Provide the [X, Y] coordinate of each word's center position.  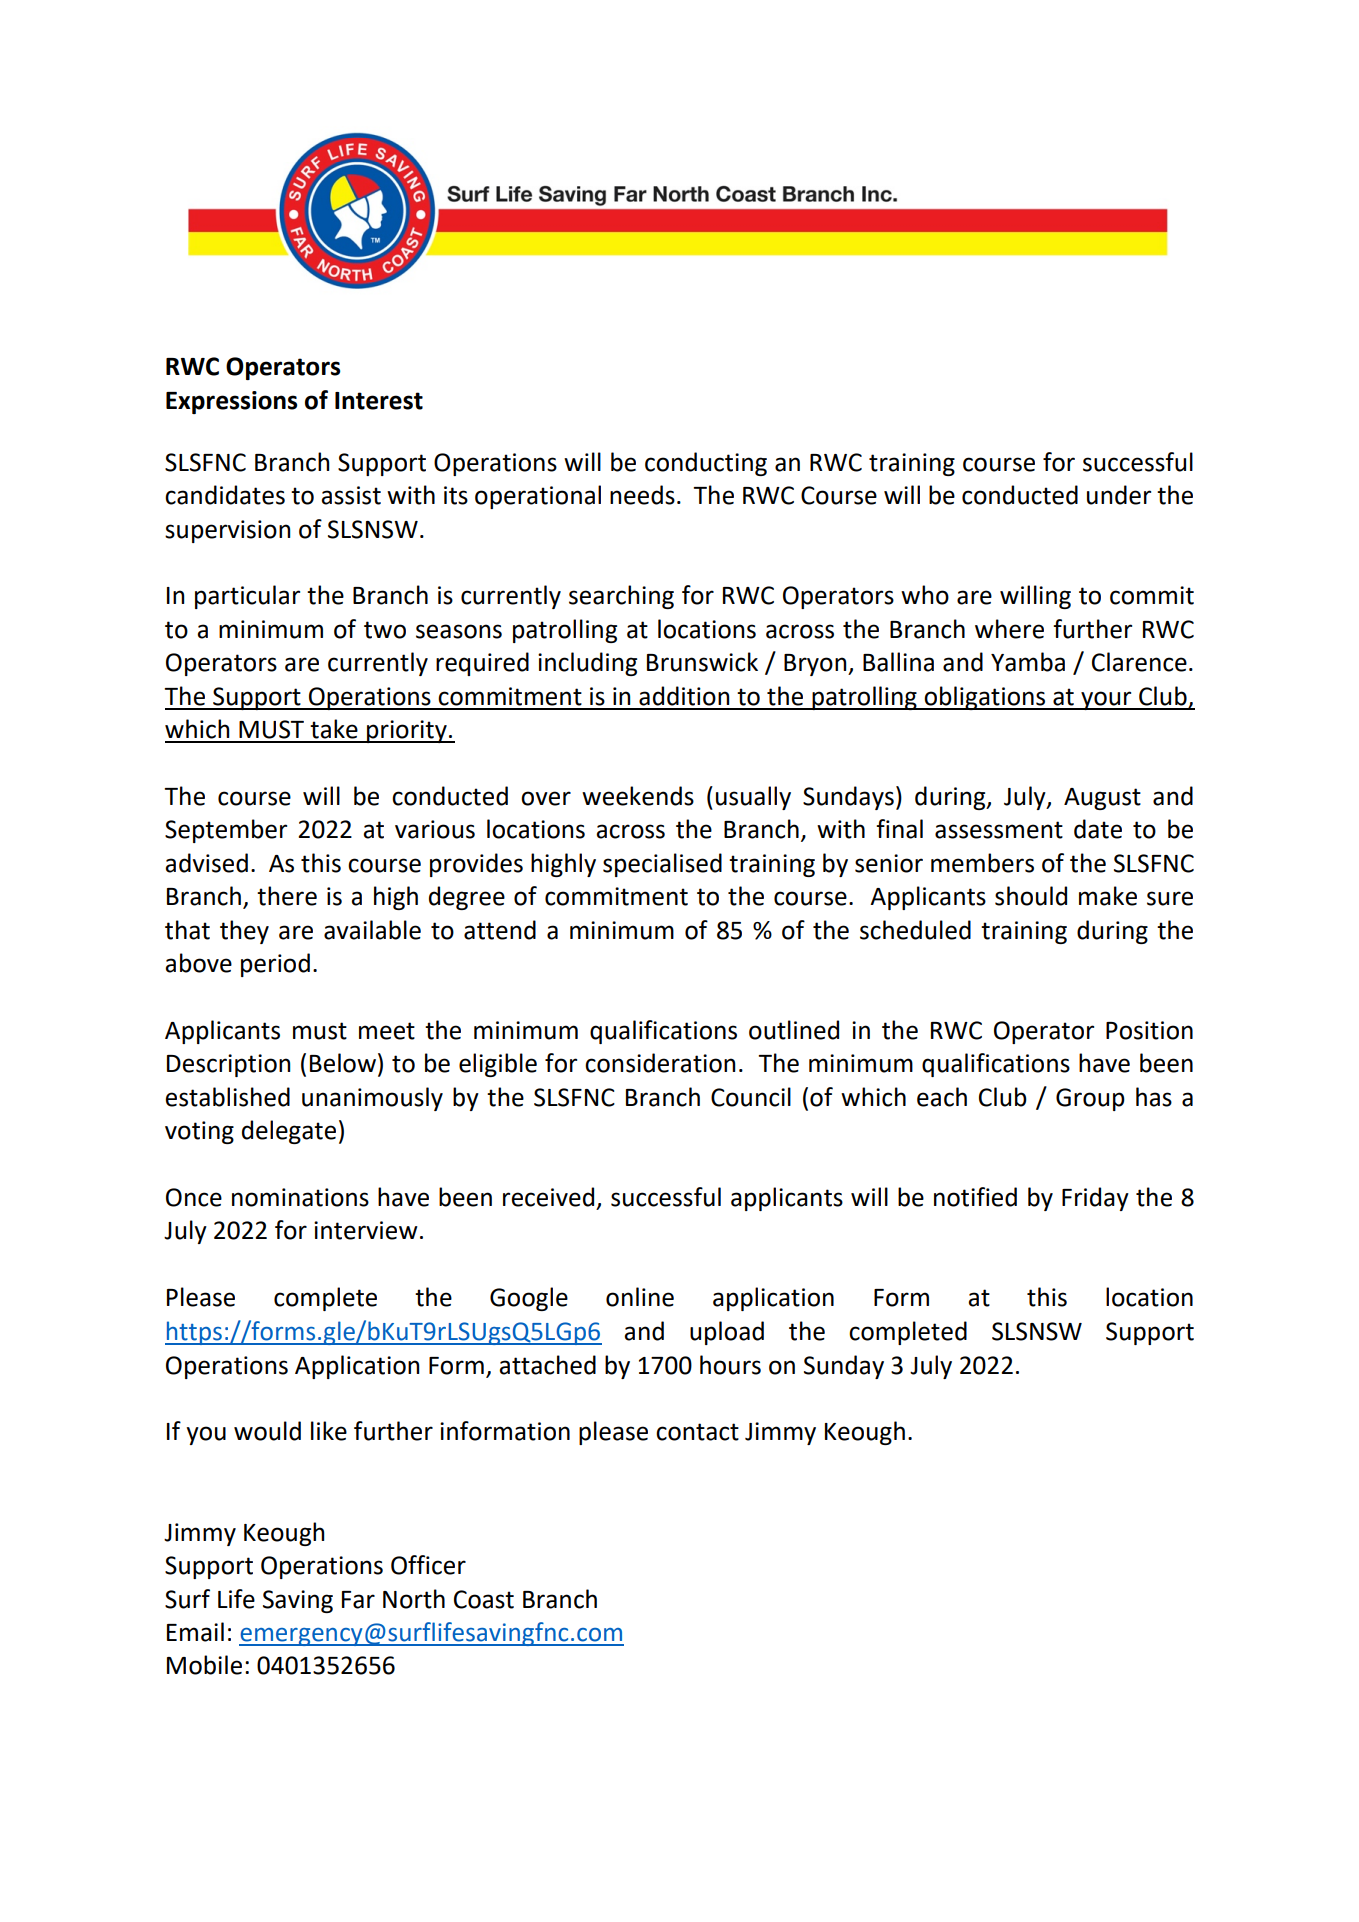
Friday [1095, 1199]
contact [697, 1432]
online [640, 1297]
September [226, 831]
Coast [484, 1599]
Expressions [231, 402]
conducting [706, 464]
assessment [999, 830]
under [1119, 495]
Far [358, 1600]
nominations [300, 1197]
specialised [662, 865]
